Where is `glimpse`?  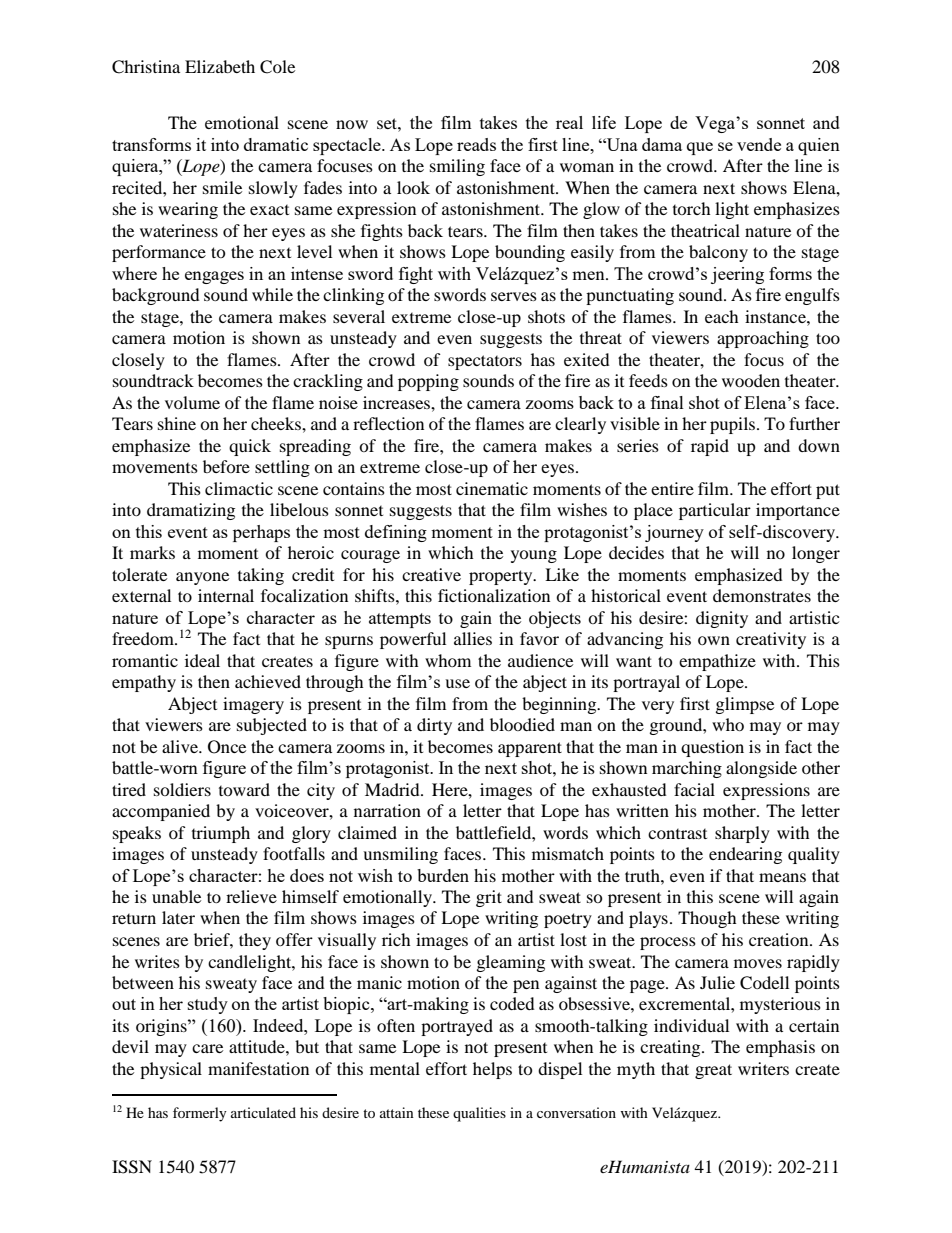 glimpse is located at coordinates (745, 705).
